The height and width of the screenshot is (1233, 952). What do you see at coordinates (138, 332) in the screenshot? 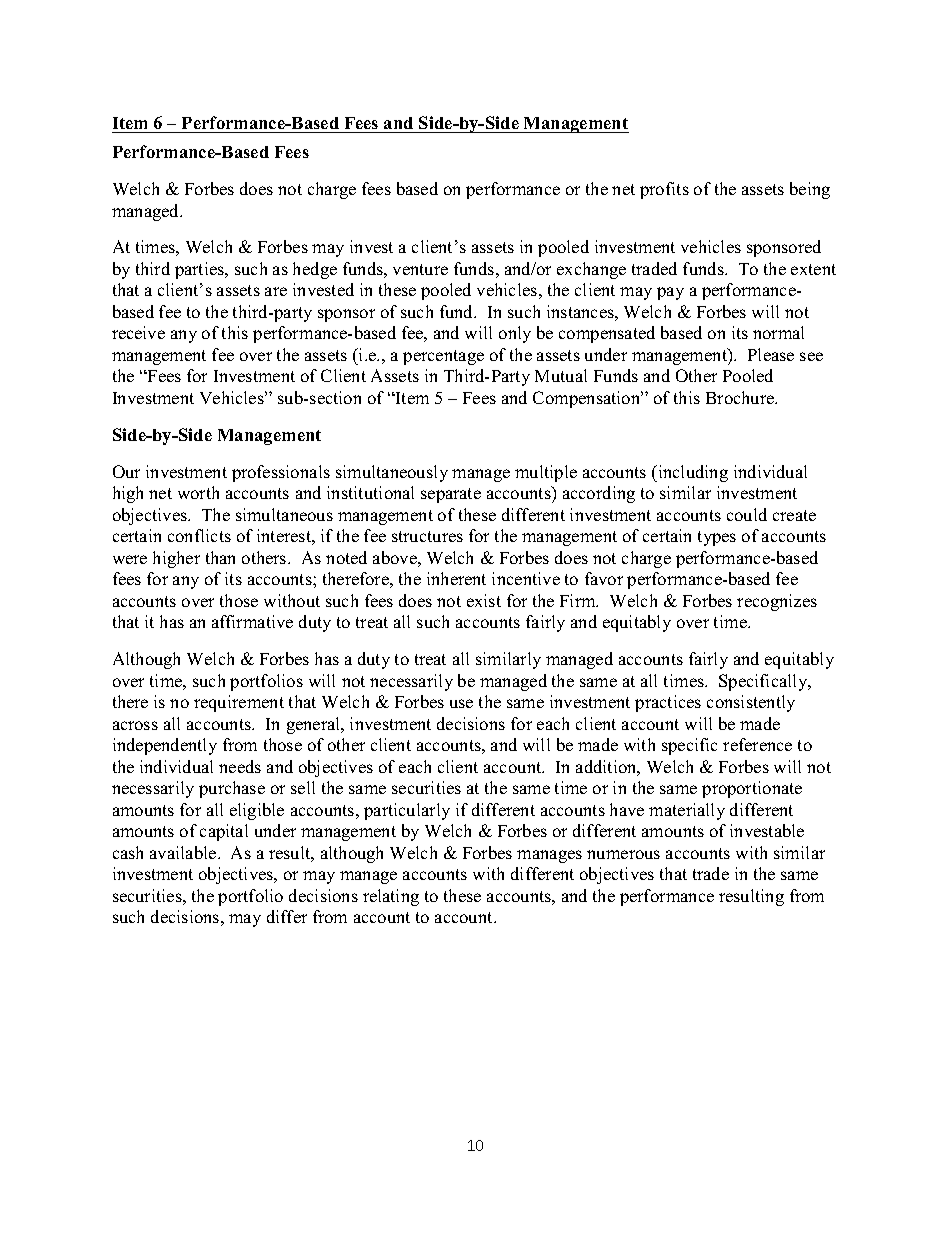
I see `receive` at bounding box center [138, 332].
